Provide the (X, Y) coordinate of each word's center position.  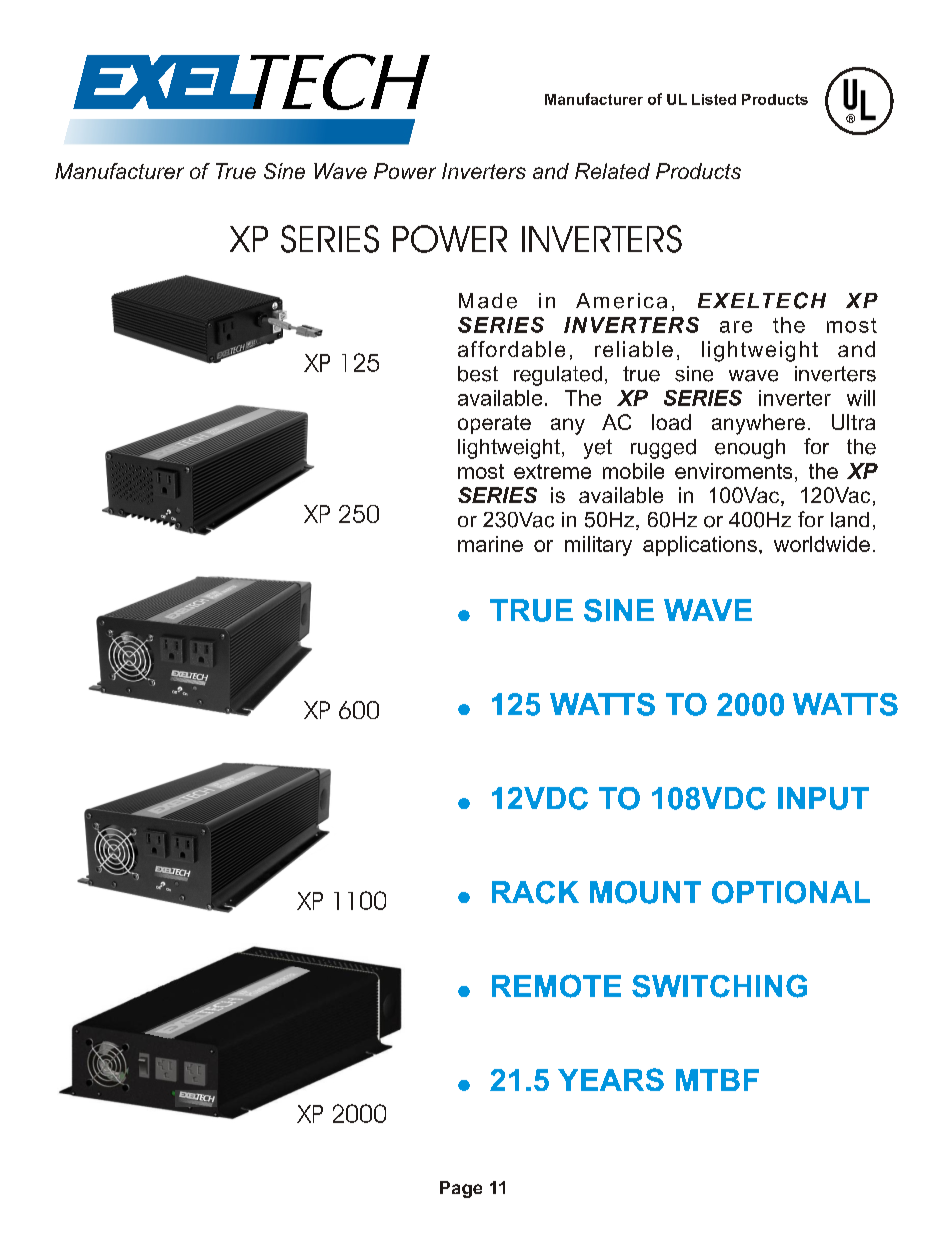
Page (461, 1189)
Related (612, 171)
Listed (714, 99)
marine (490, 544)
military (598, 546)
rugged (663, 449)
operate (494, 424)
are (736, 327)
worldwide (822, 544)
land (850, 520)
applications (700, 546)
